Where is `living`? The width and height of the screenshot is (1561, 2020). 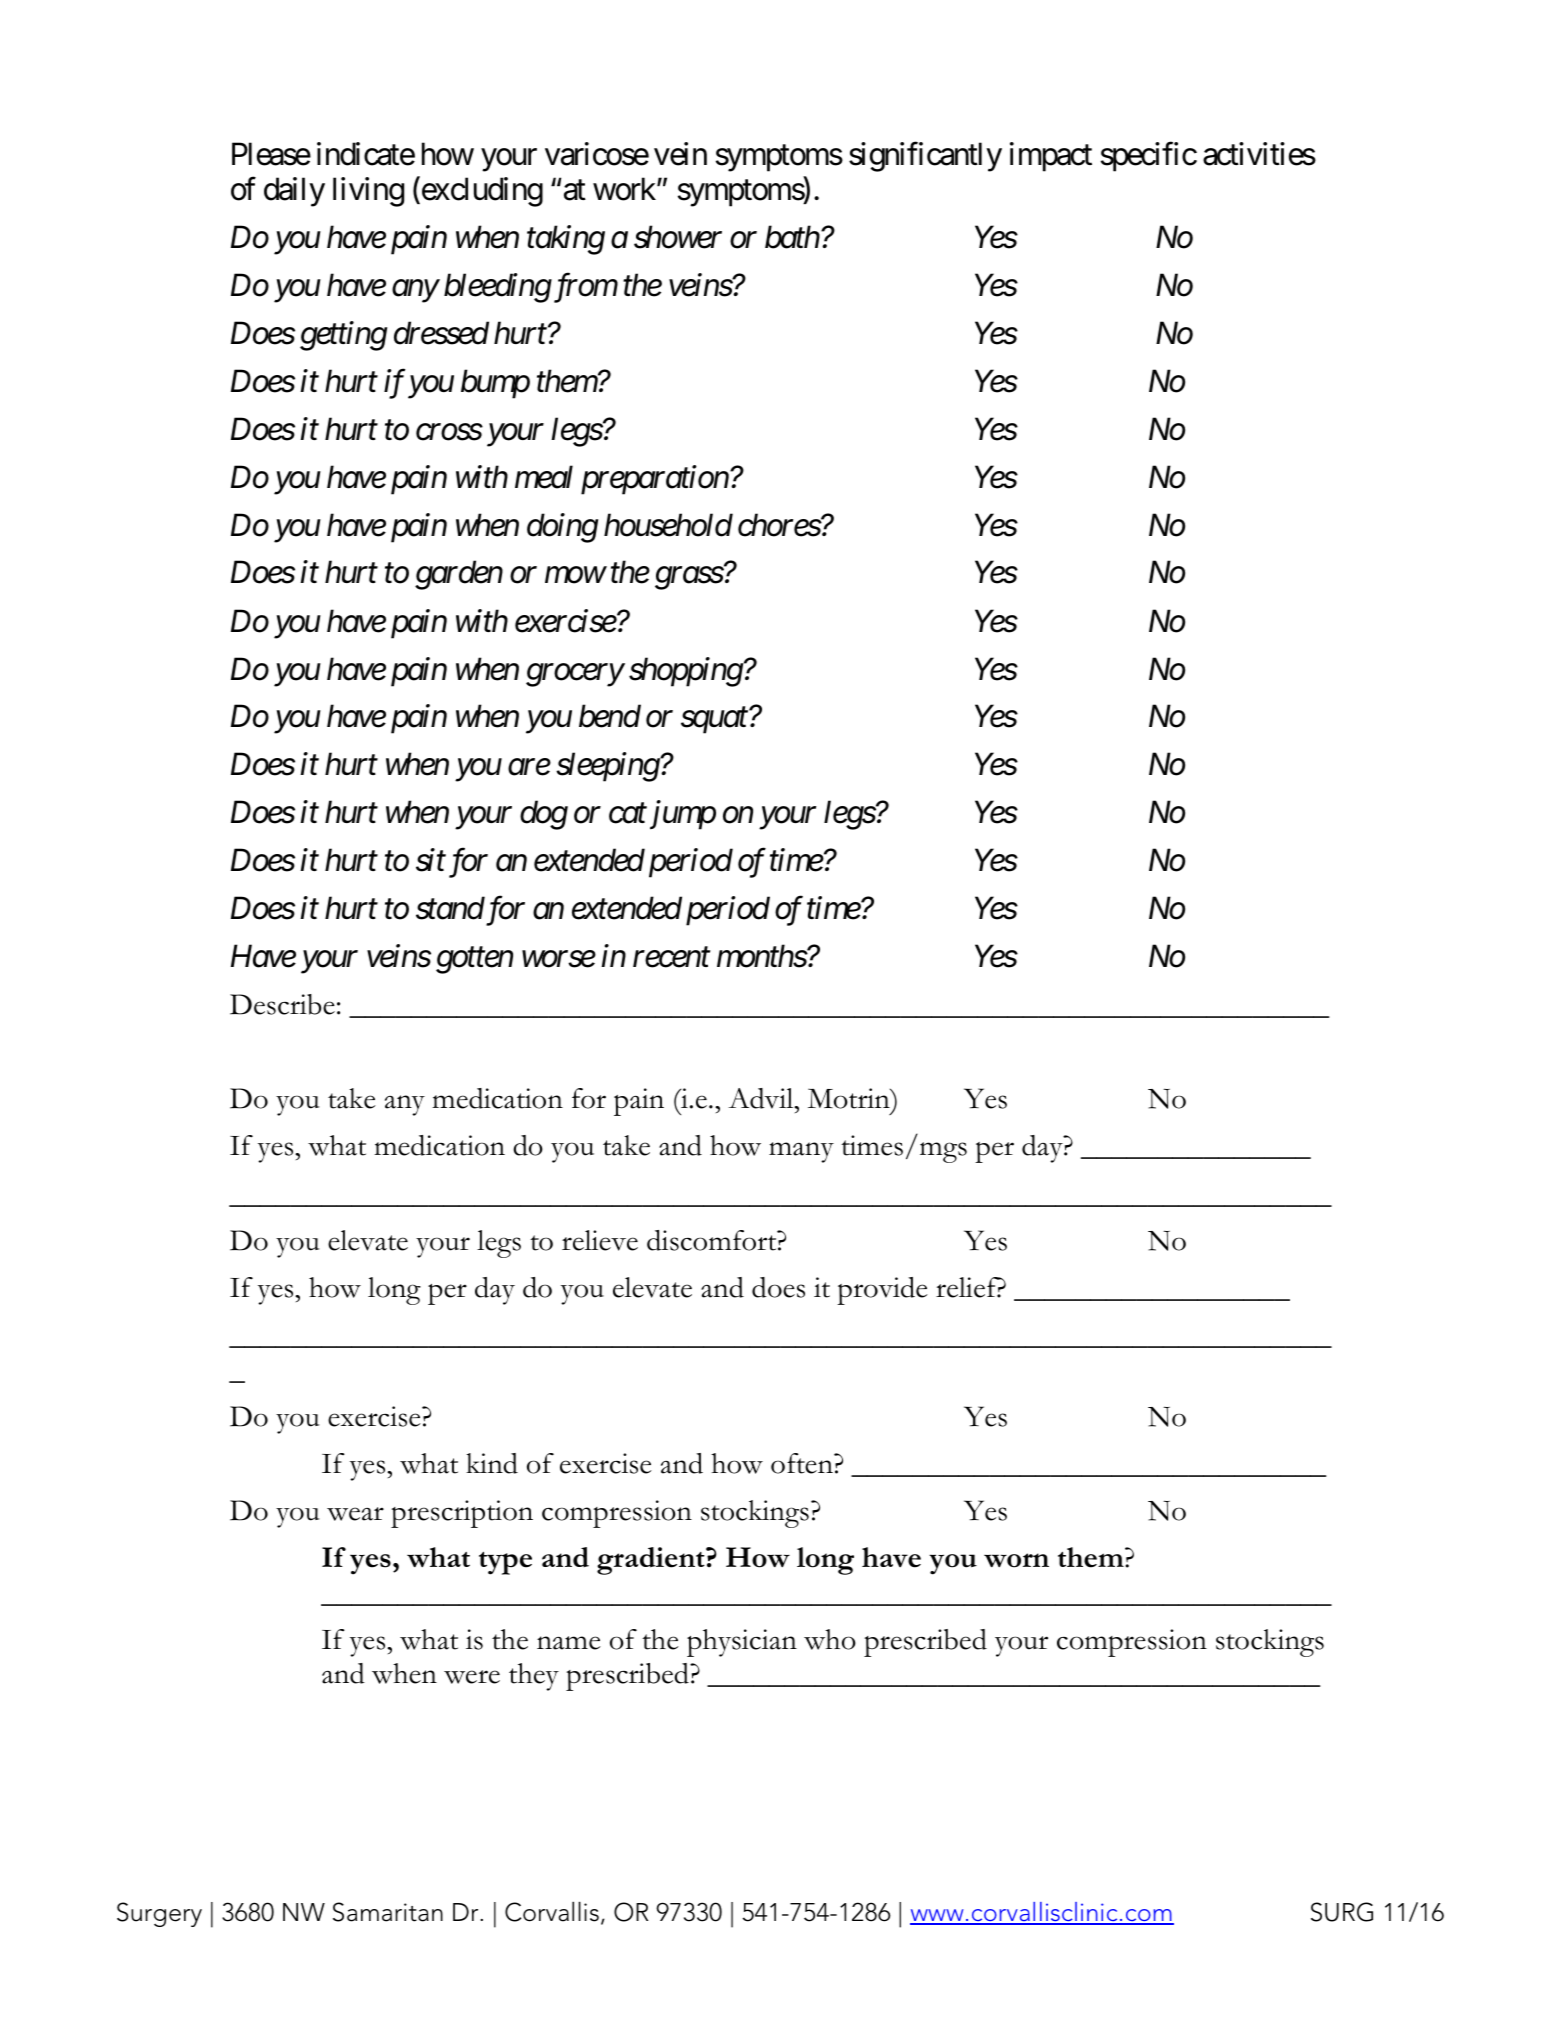 living is located at coordinates (368, 192).
